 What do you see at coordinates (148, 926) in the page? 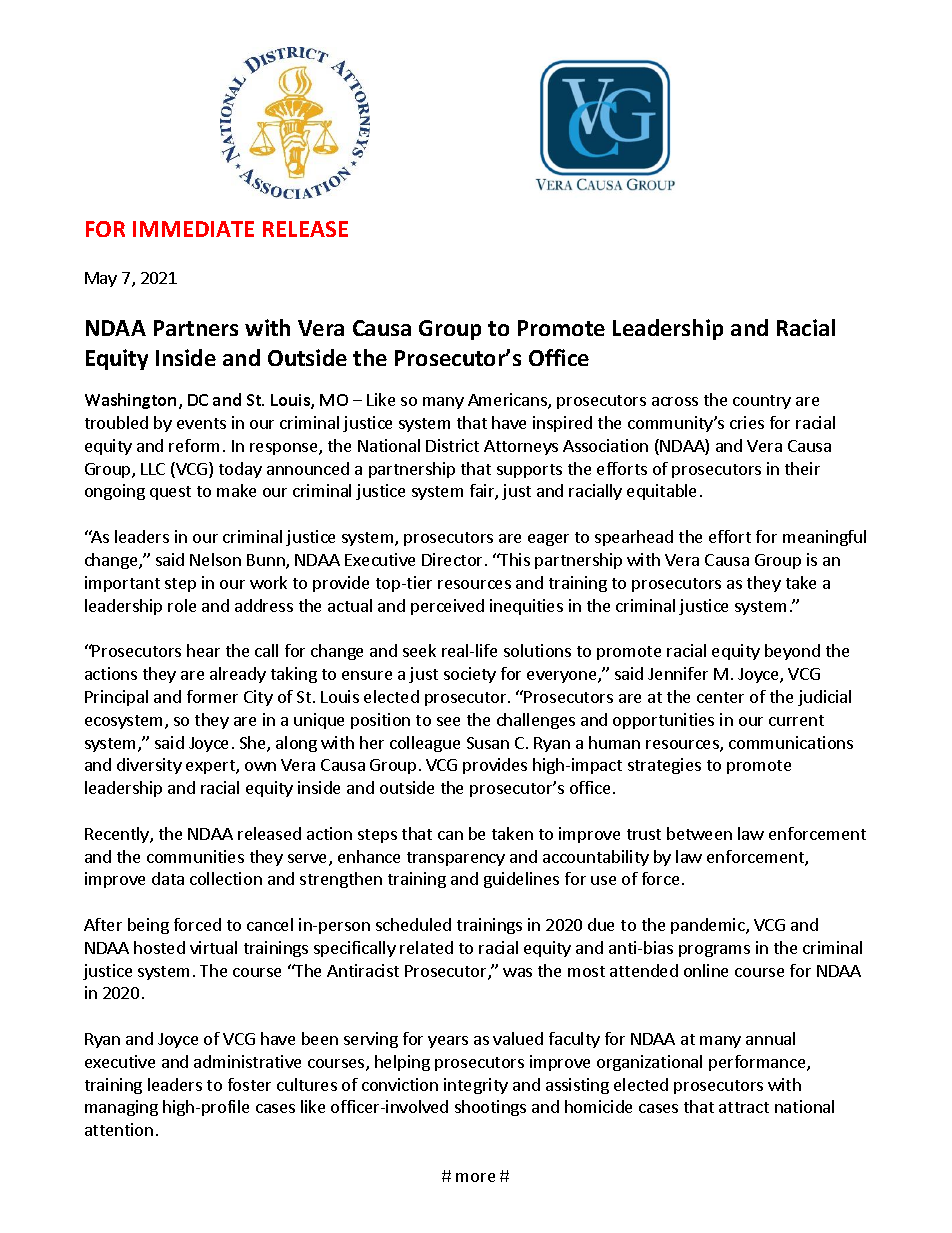
I see `being` at bounding box center [148, 926].
